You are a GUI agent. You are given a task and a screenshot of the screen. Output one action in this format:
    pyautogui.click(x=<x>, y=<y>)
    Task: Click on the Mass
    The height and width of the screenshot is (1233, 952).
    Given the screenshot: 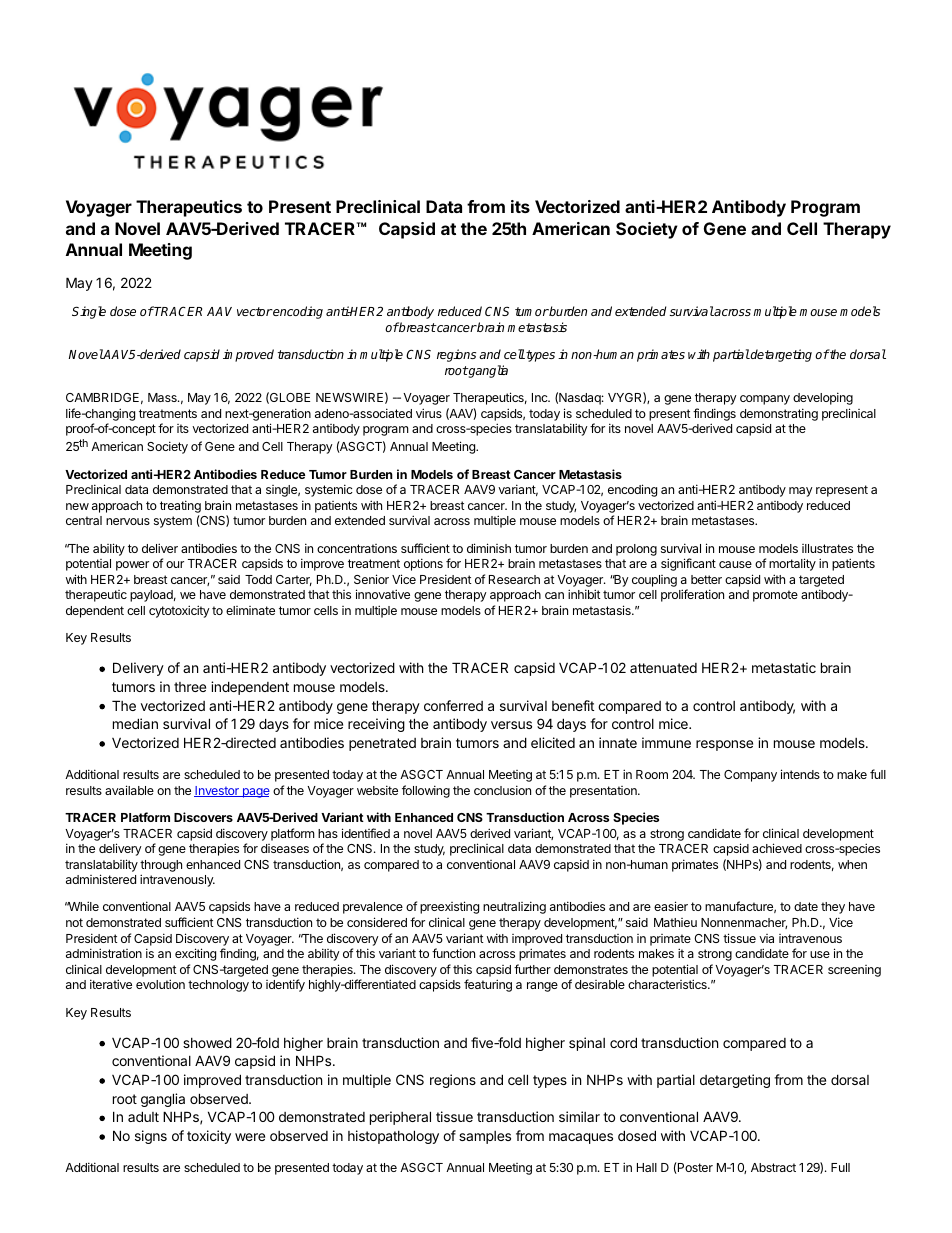 What is the action you would take?
    pyautogui.click(x=163, y=397)
